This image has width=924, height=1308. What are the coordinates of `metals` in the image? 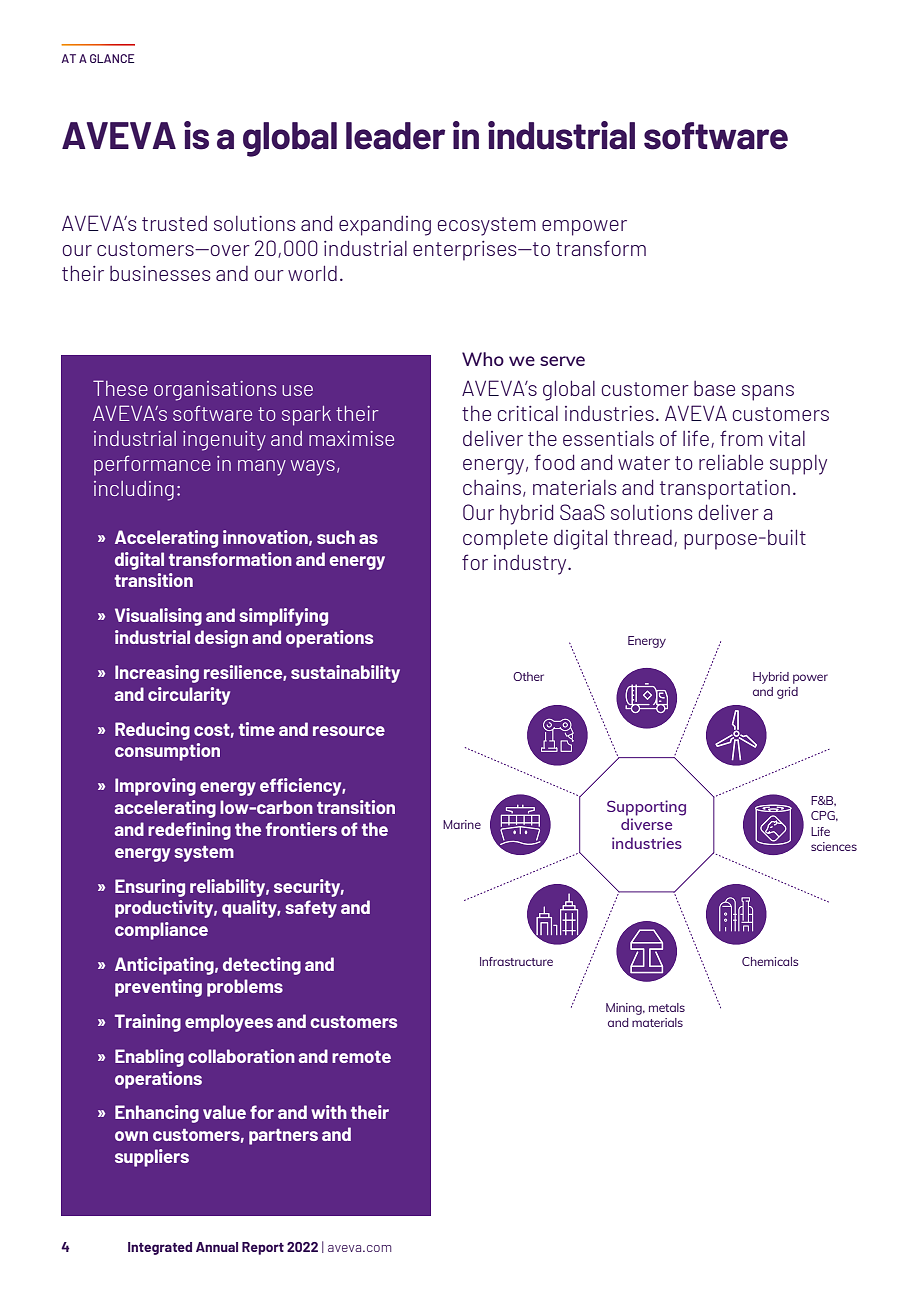 It's located at (667, 1007).
